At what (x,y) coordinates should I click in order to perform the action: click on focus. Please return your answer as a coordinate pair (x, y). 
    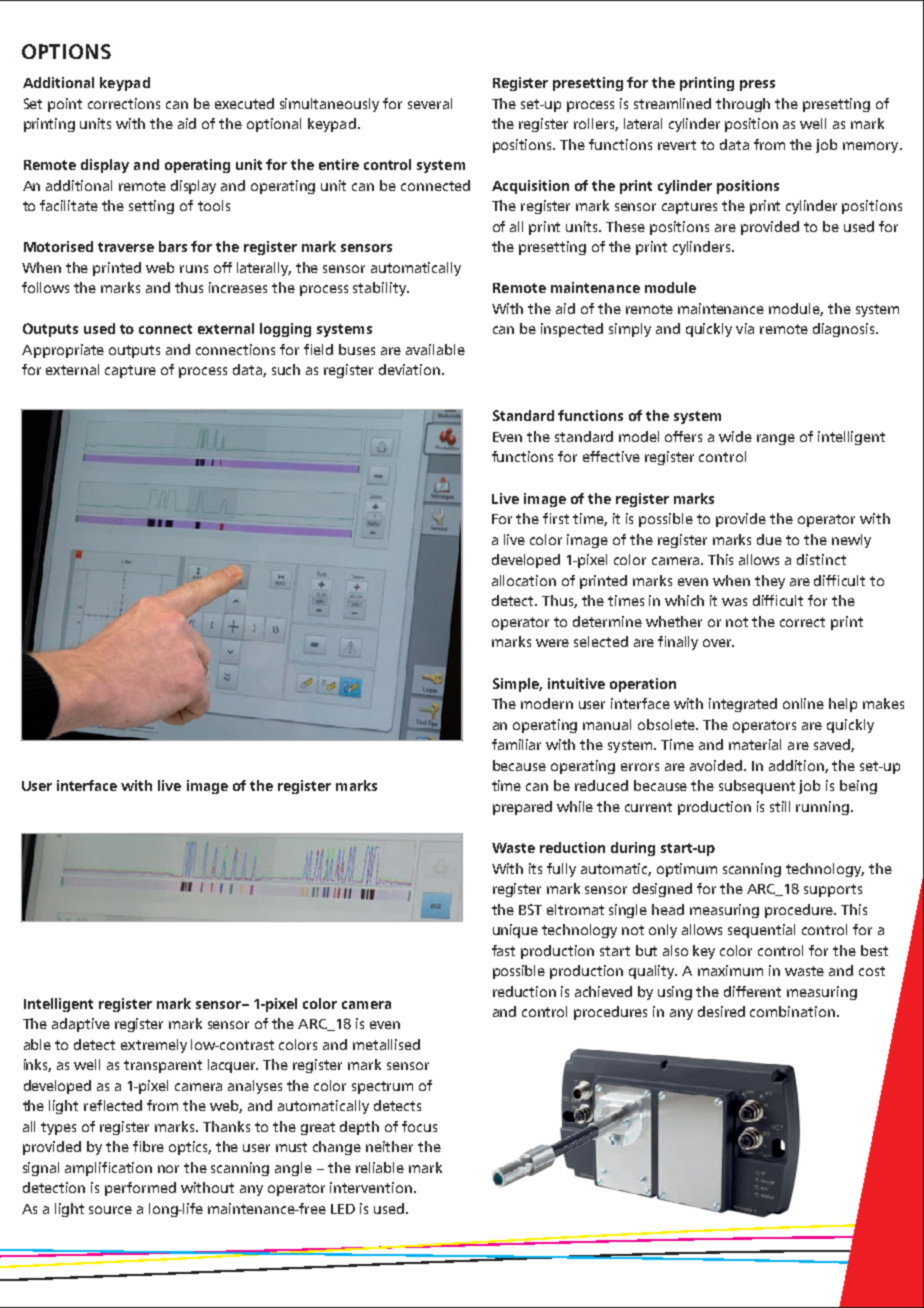
    Looking at the image, I should click on (419, 1126).
